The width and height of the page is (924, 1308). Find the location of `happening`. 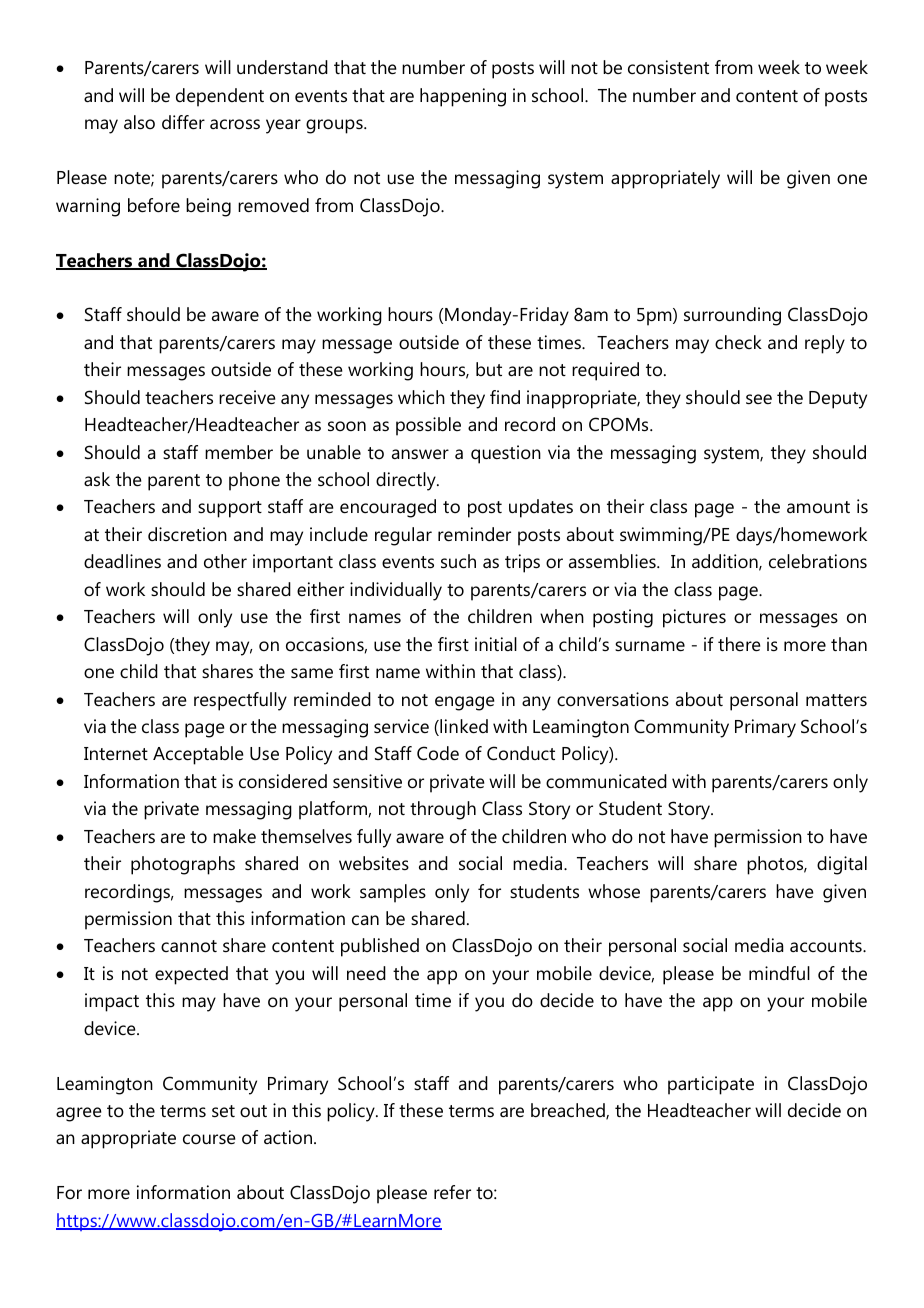

happening is located at coordinates (463, 97).
